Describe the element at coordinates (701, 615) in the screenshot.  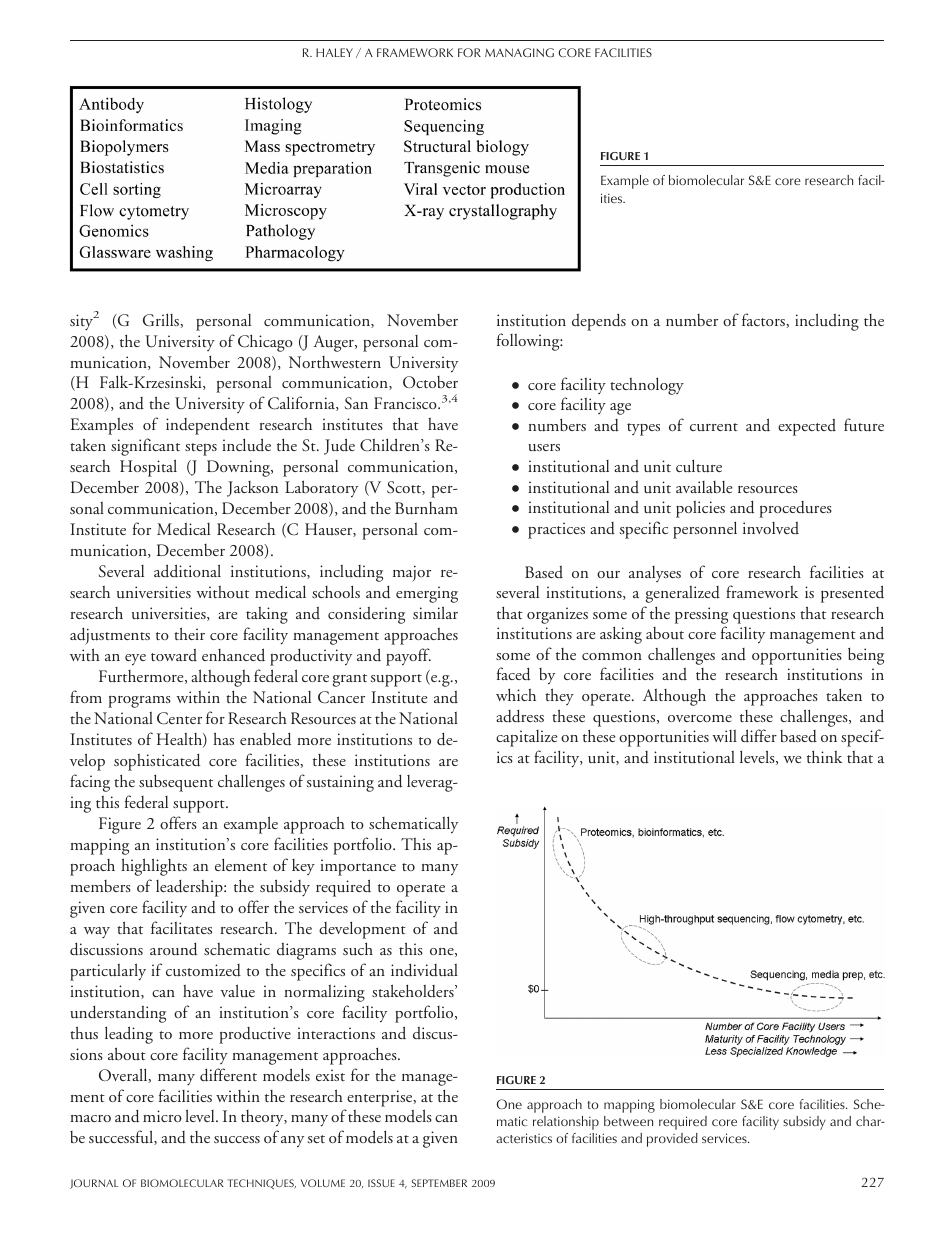
I see `pressing` at that location.
